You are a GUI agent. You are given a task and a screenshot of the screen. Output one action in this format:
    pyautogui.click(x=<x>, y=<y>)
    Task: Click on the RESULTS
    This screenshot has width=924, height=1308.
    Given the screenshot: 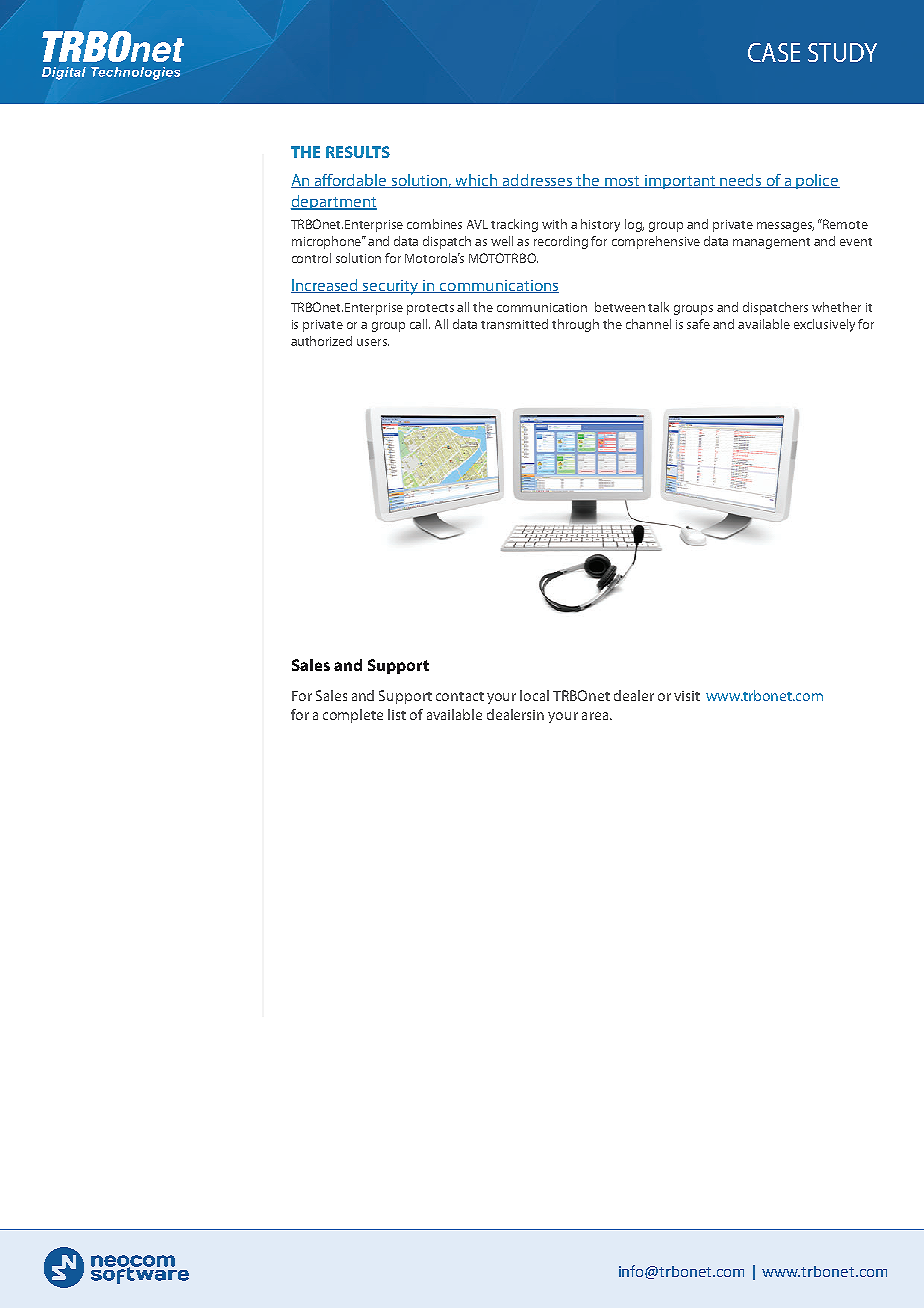 What is the action you would take?
    pyautogui.click(x=358, y=152)
